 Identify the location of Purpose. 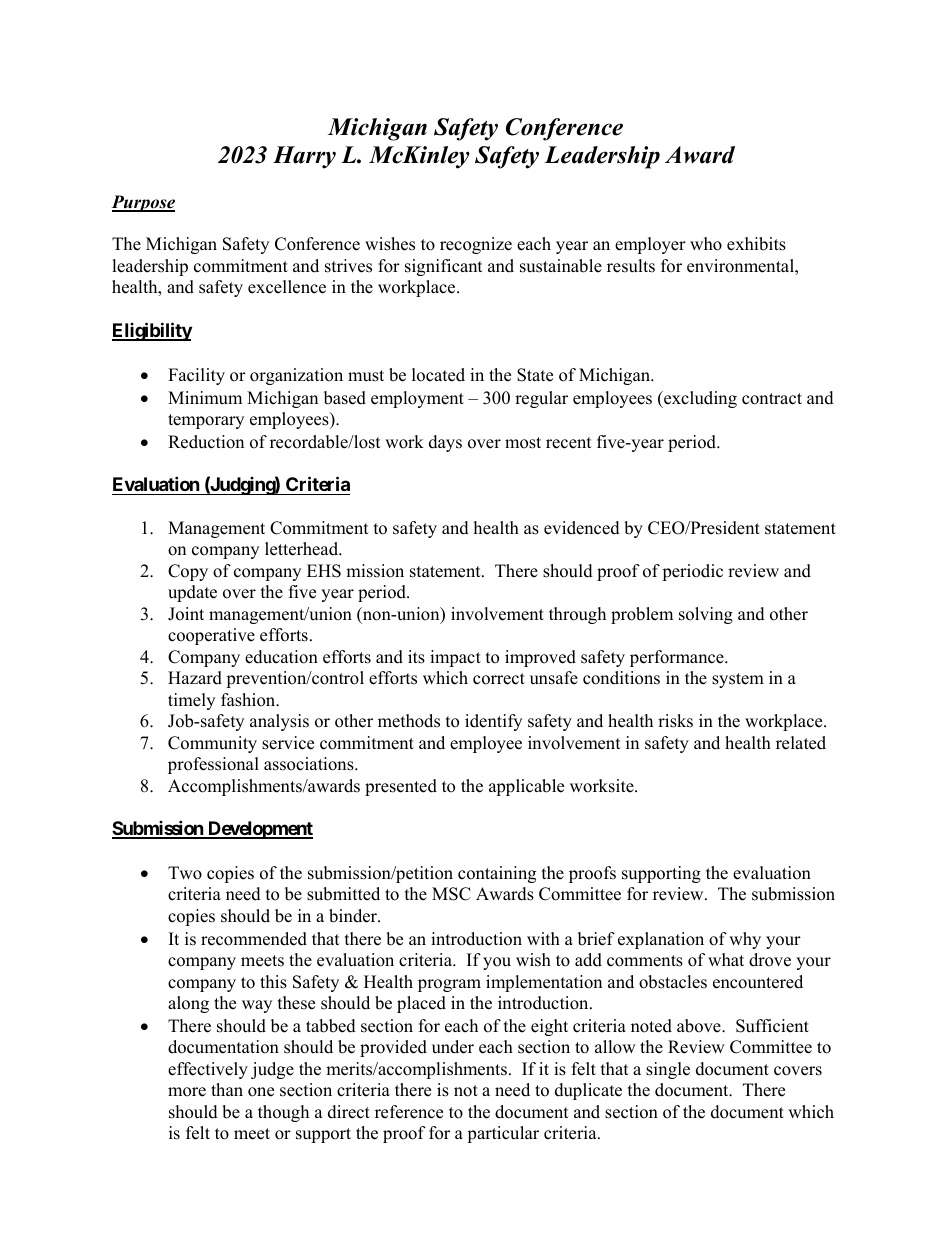
(143, 203).
